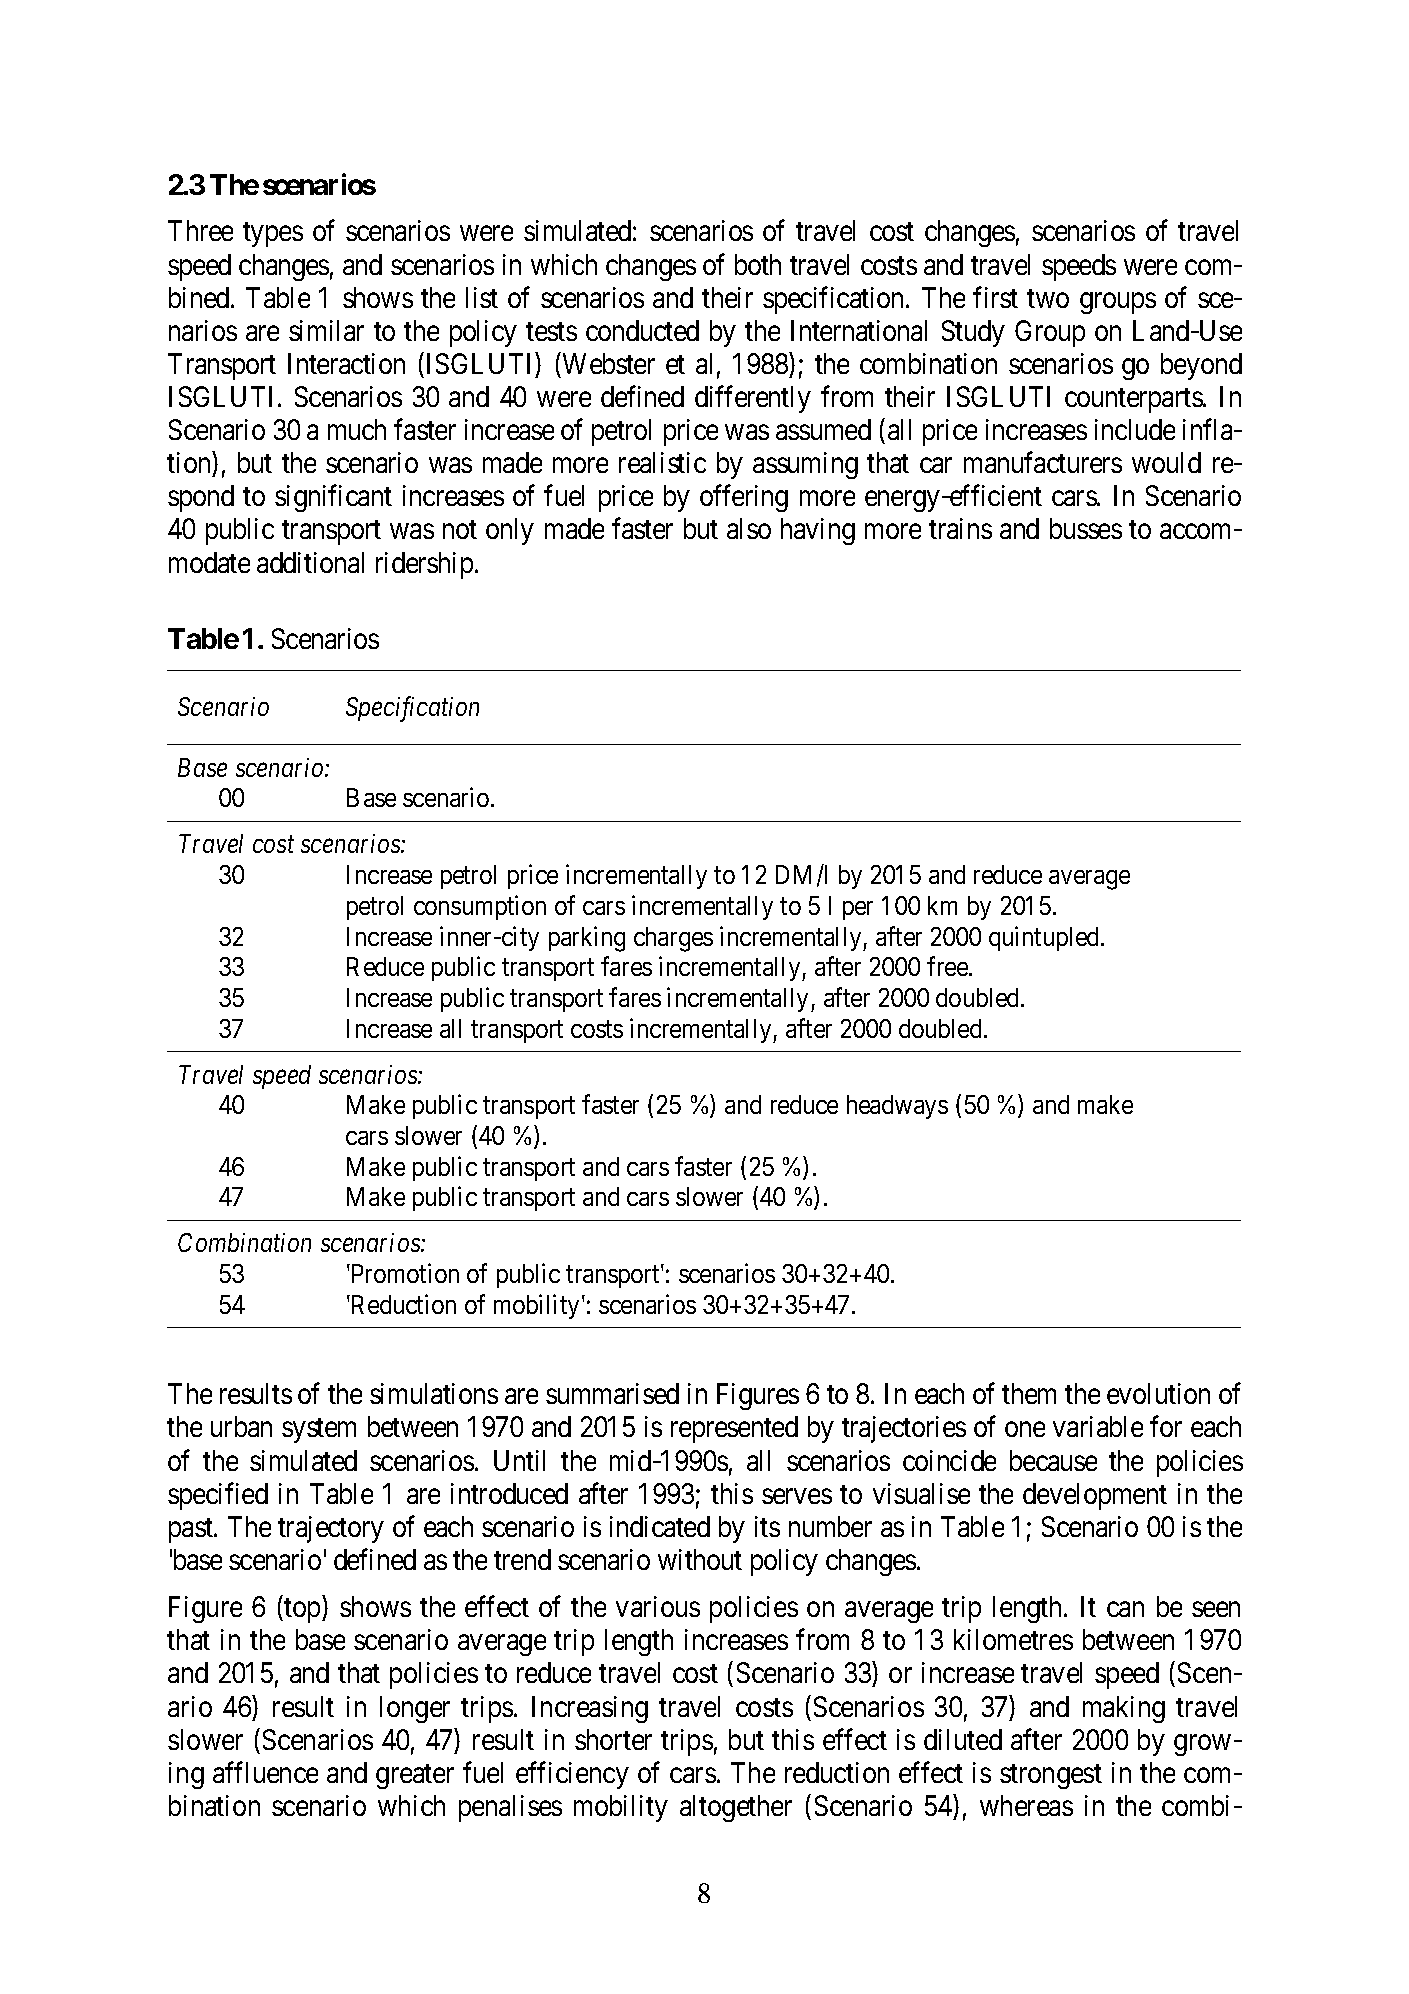  I want to click on summarised, so click(612, 1393).
